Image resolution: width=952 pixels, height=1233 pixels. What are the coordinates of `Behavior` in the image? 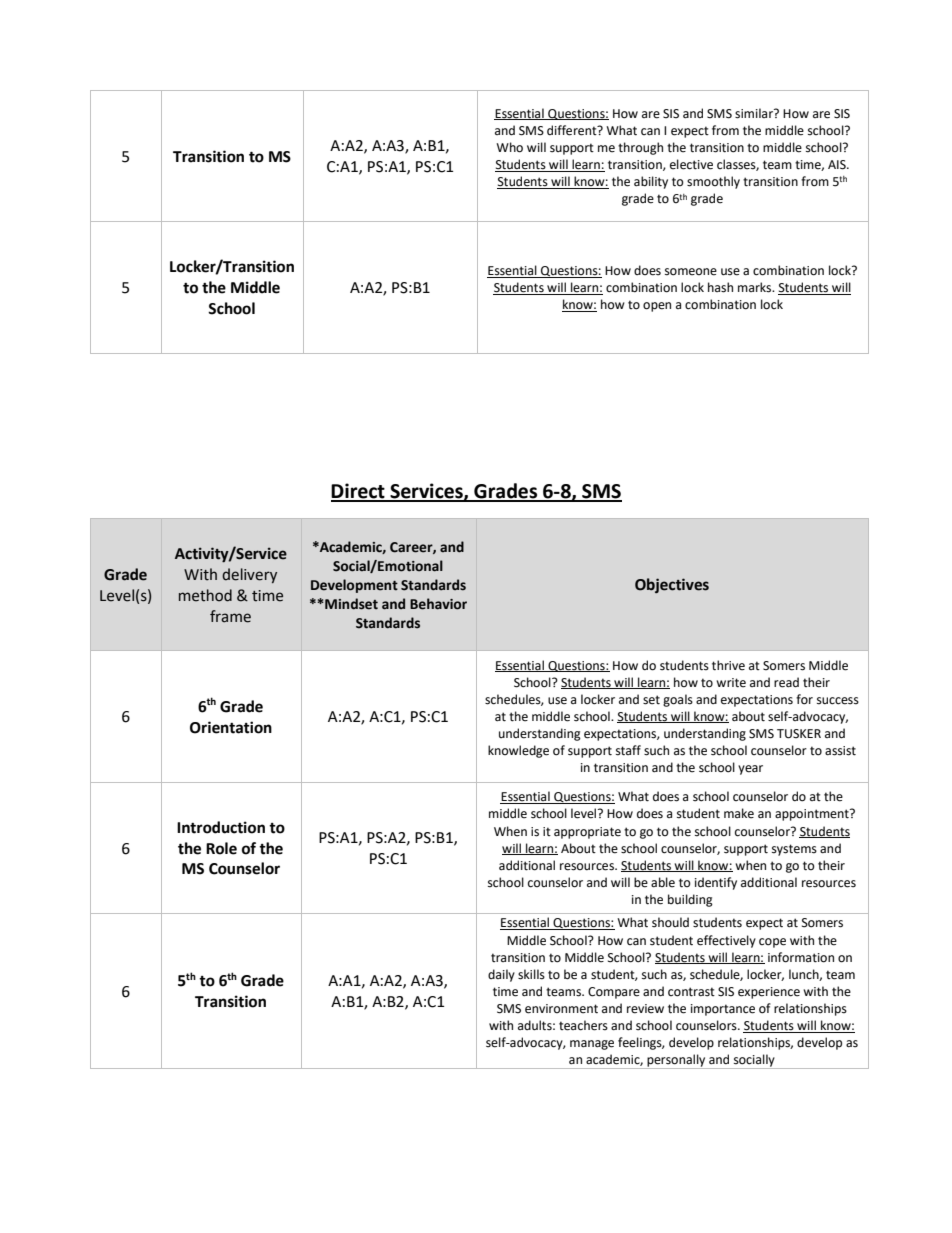 It's located at (438, 604).
